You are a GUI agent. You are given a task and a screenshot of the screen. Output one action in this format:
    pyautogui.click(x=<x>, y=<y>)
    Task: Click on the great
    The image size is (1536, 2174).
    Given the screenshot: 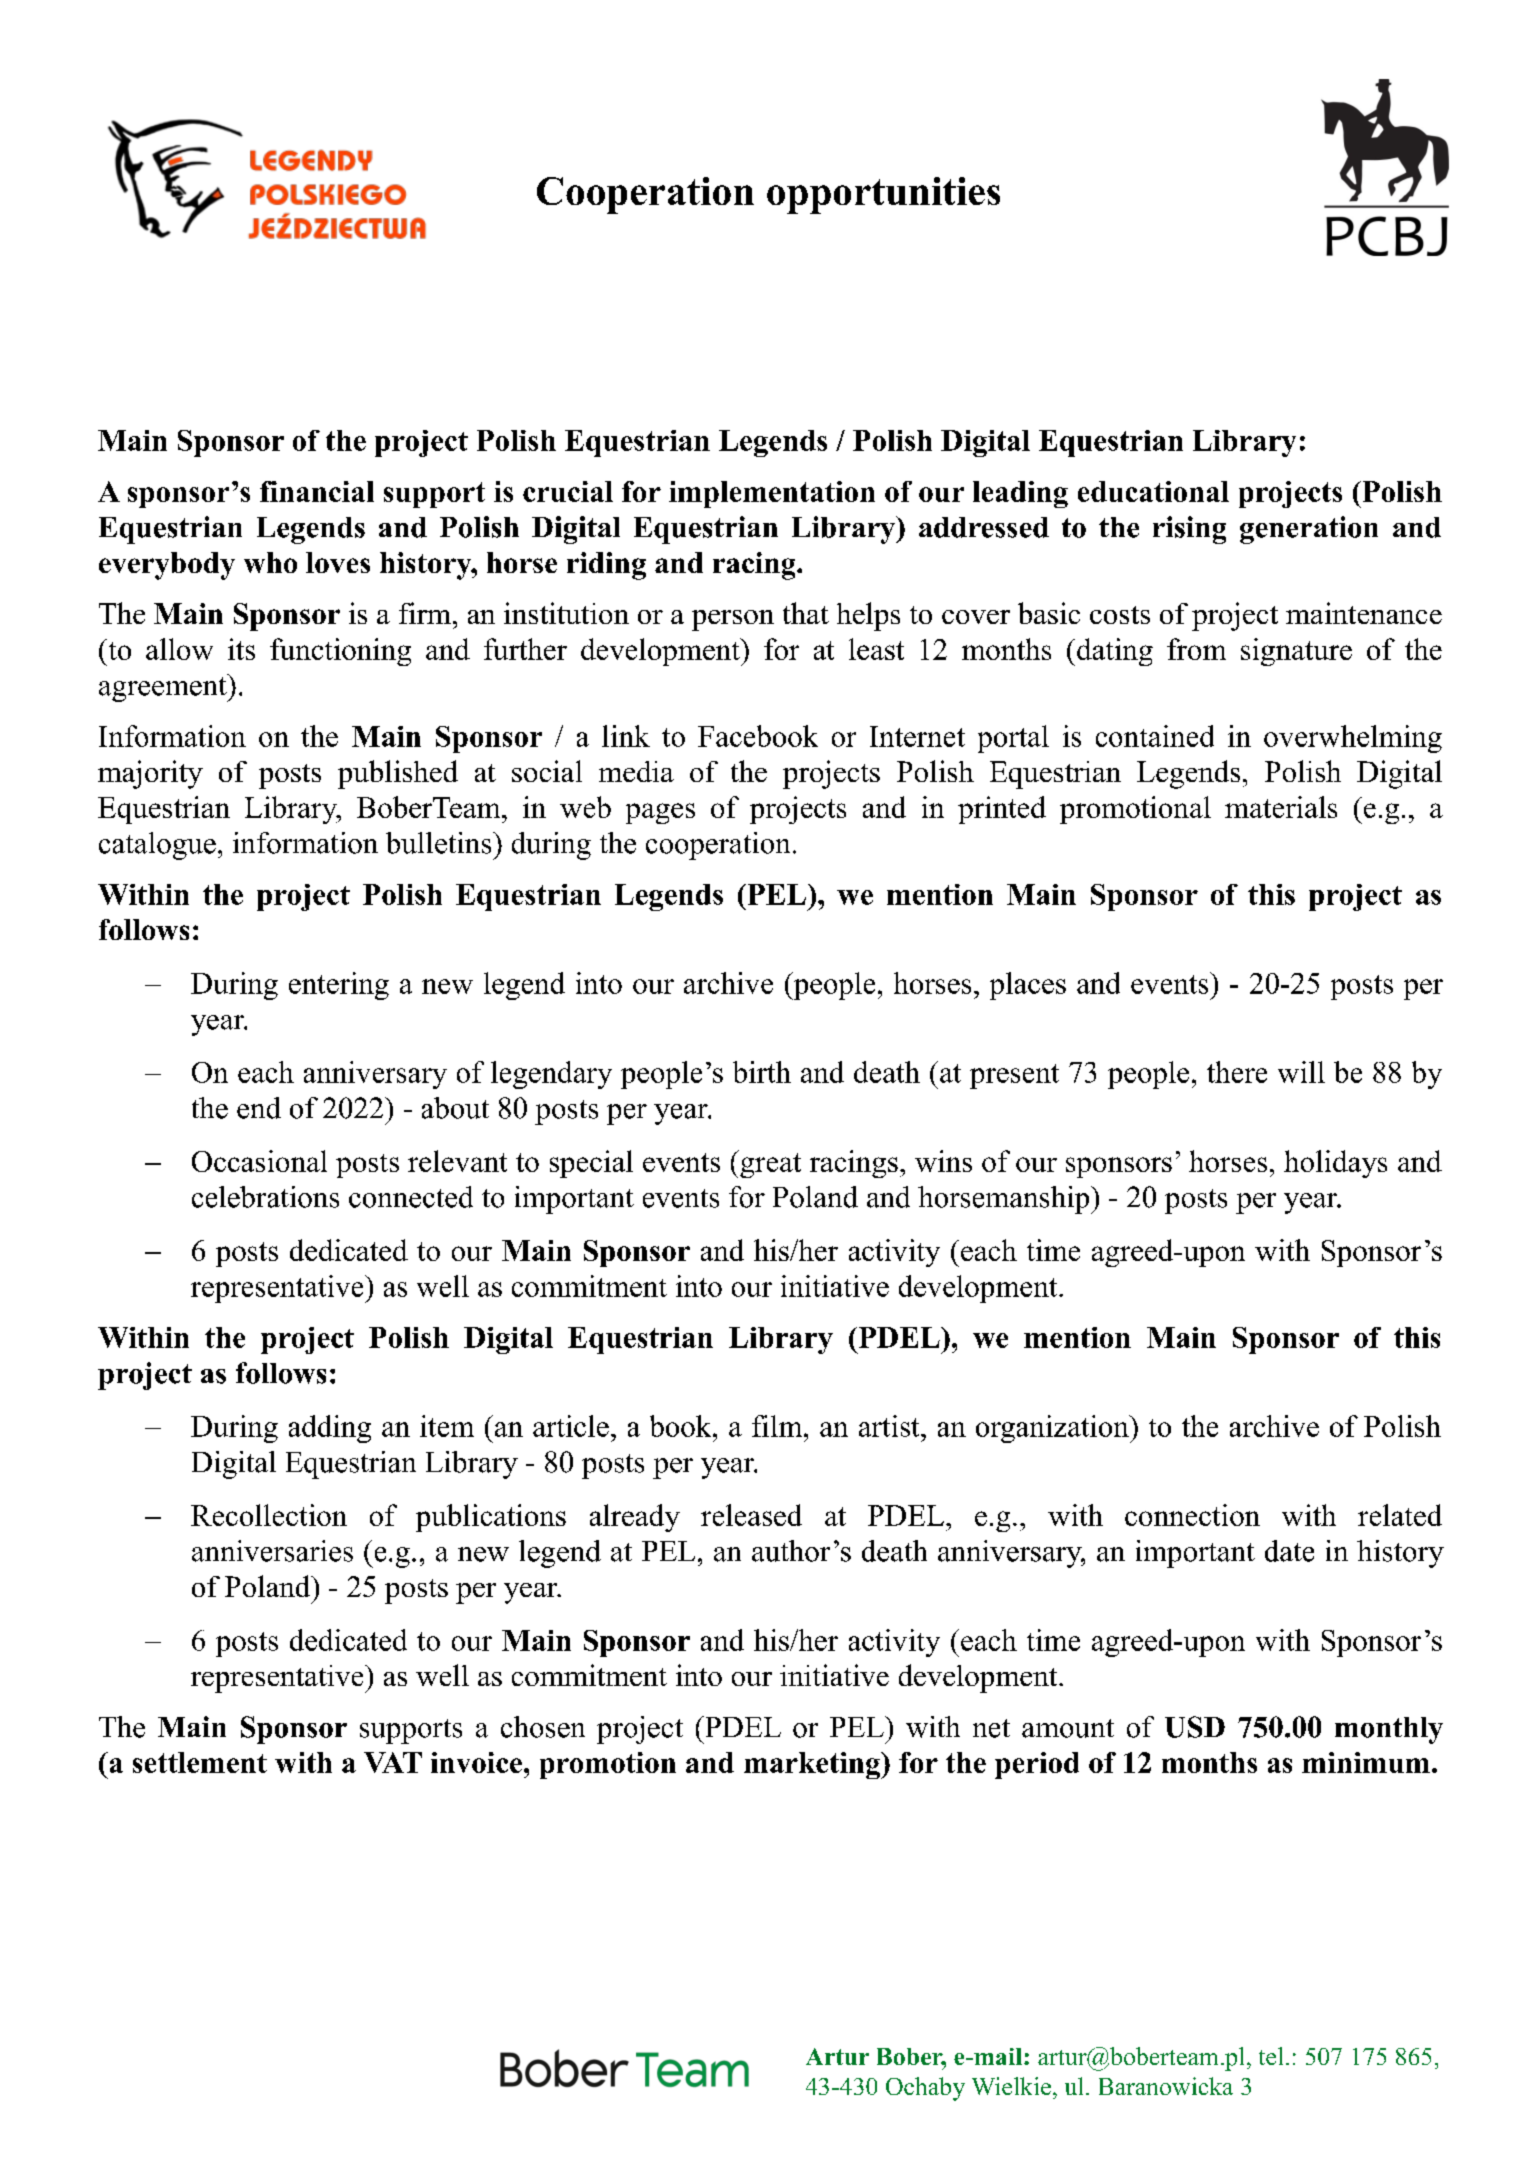 What is the action you would take?
    pyautogui.click(x=770, y=1165)
